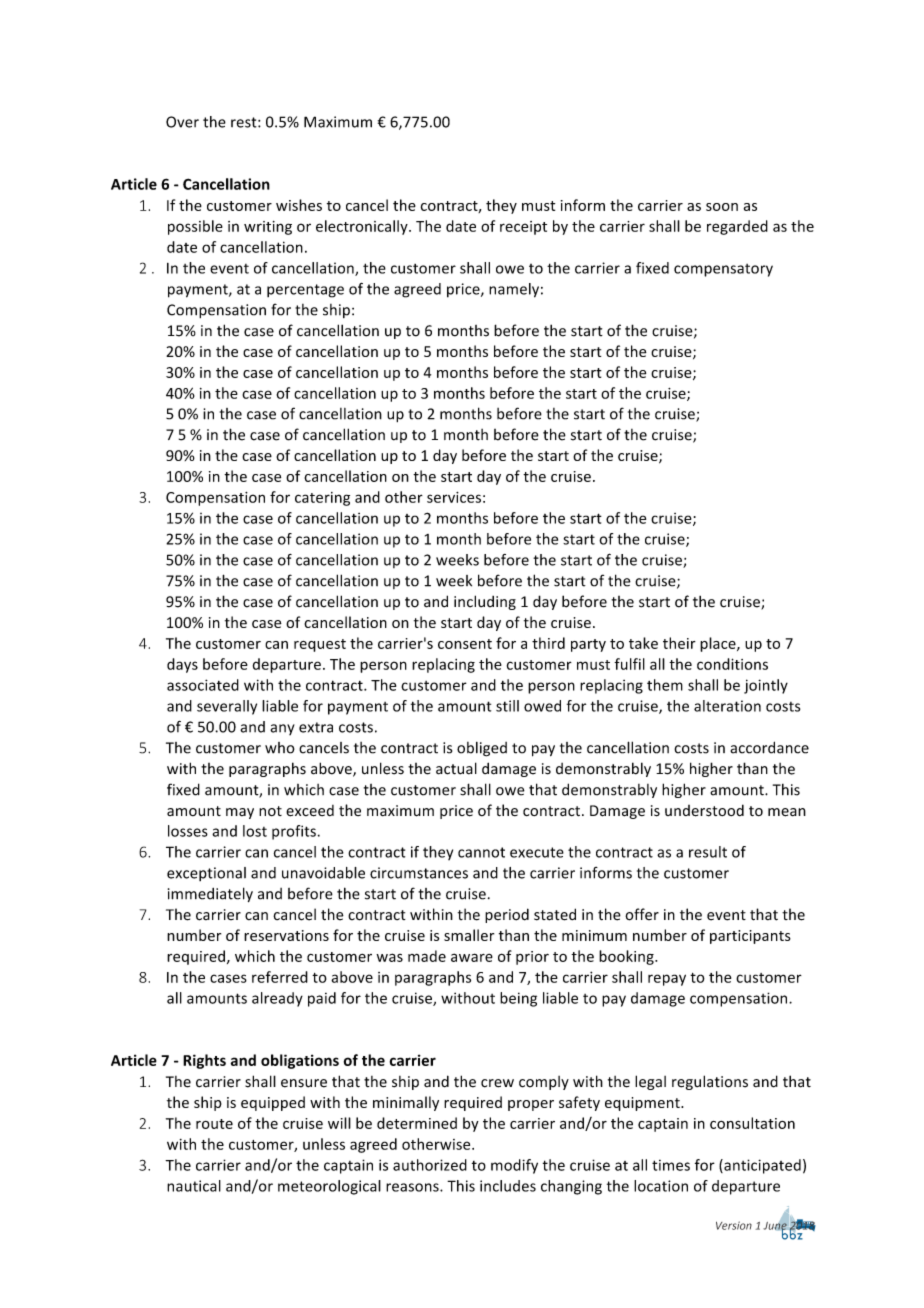 This page has height=1308, width=924. What do you see at coordinates (523, 228) in the page?
I see `receipt` at bounding box center [523, 228].
